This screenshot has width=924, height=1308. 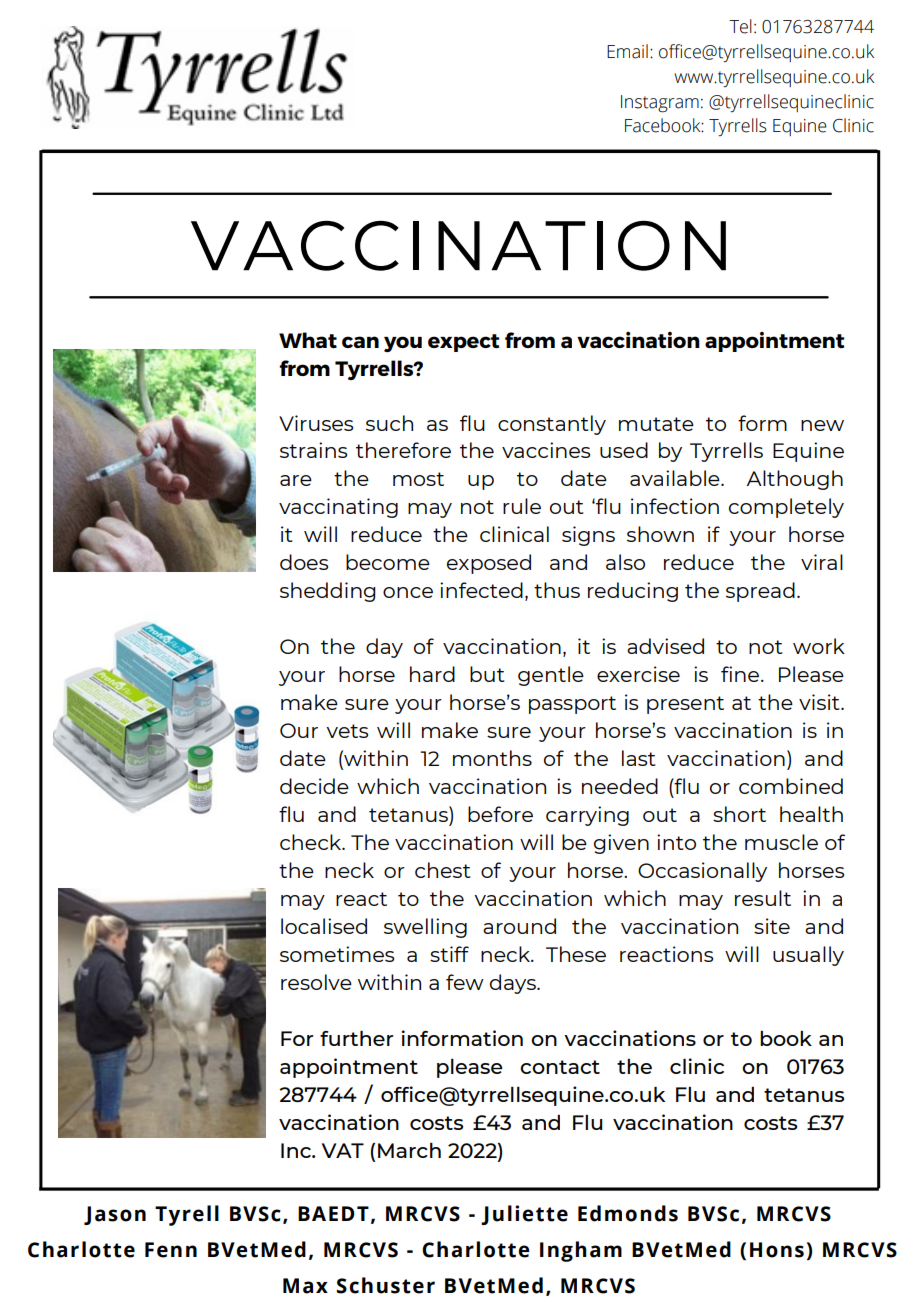 What do you see at coordinates (627, 51) in the screenshot?
I see `Email` at bounding box center [627, 51].
